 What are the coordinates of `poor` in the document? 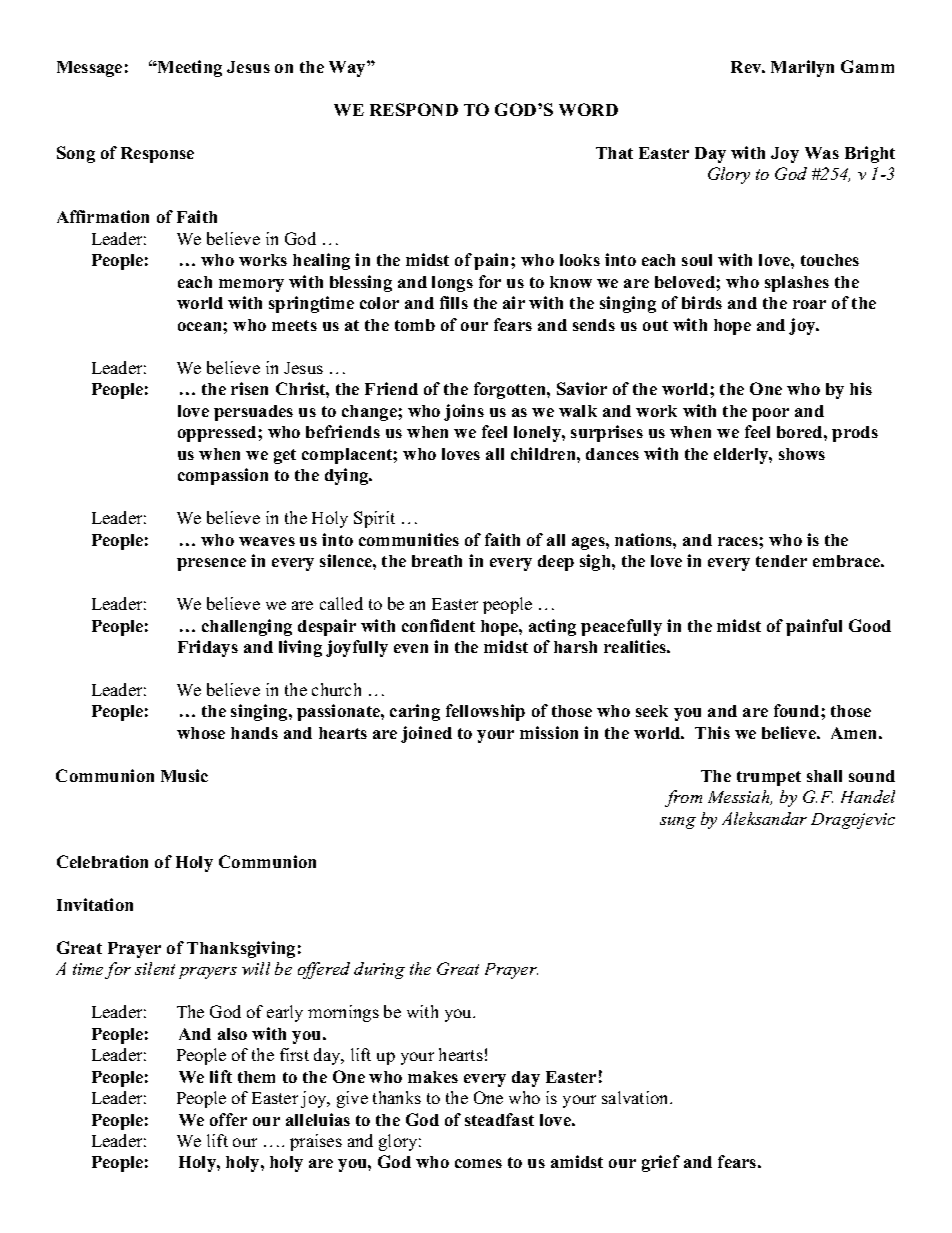 It's located at (770, 414).
